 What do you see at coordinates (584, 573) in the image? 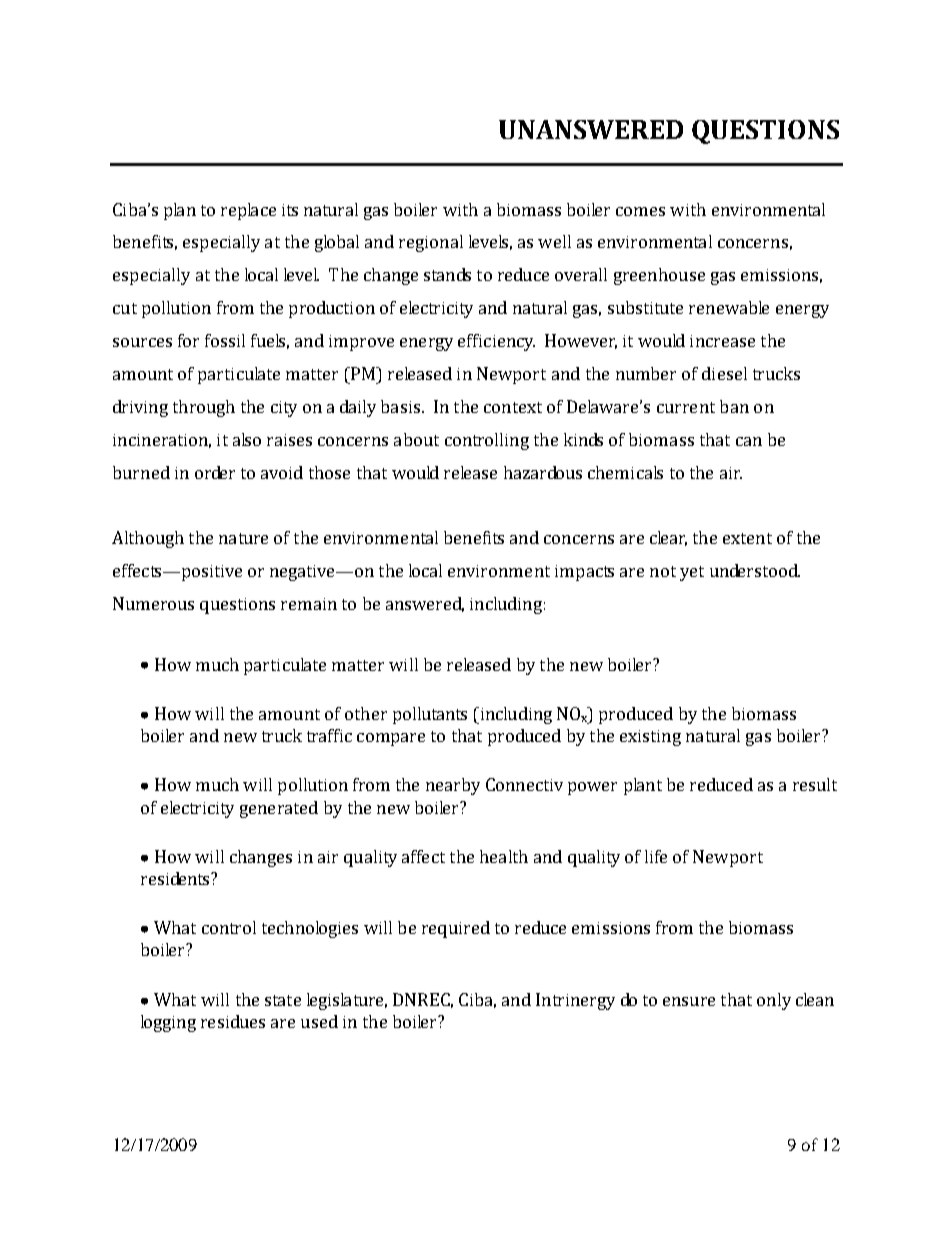
I see `impacts` at bounding box center [584, 573].
